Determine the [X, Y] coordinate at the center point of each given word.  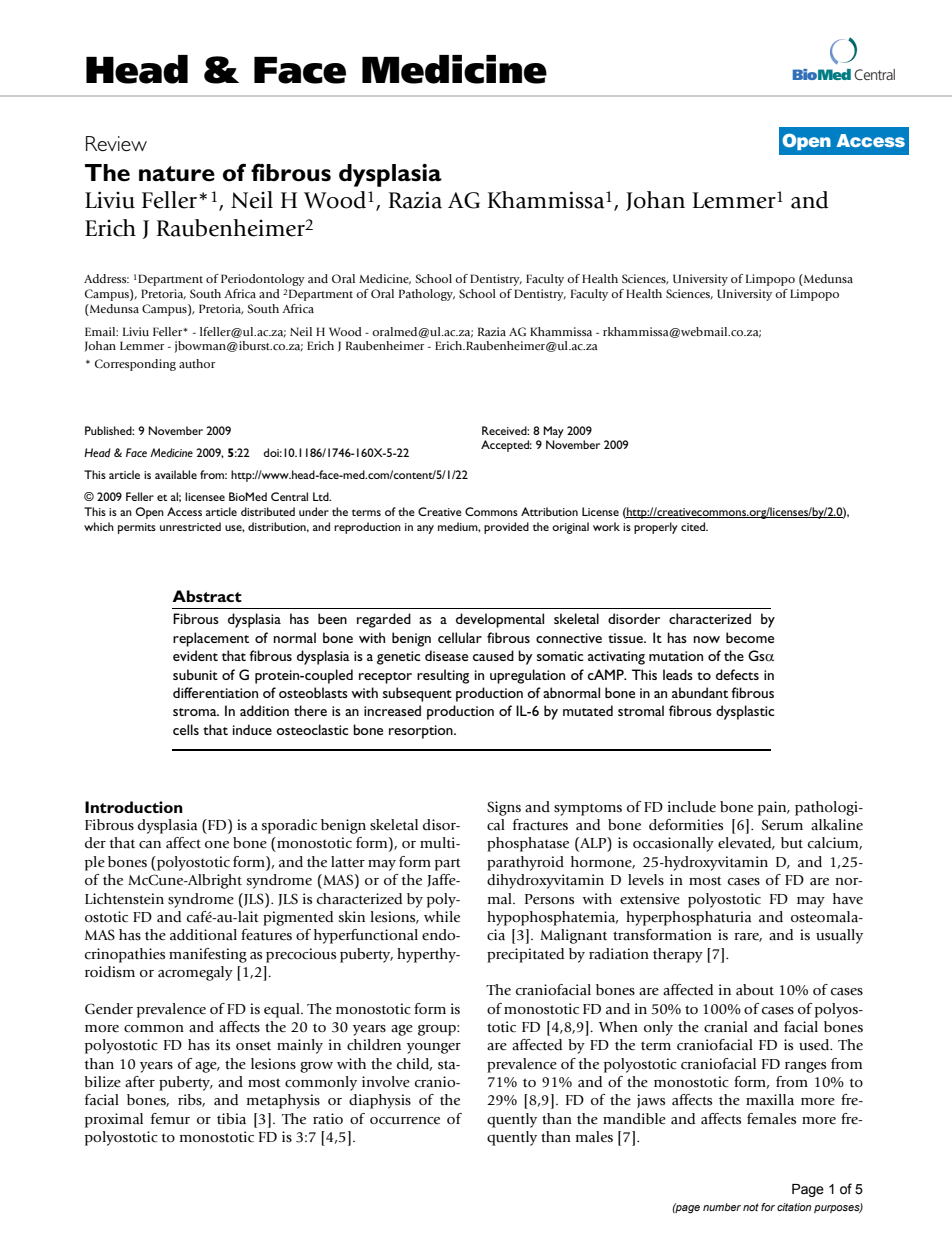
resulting [443, 676]
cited [694, 526]
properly [656, 528]
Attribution [549, 511]
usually [839, 936]
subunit [195, 674]
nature [177, 174]
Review [116, 143]
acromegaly [195, 973]
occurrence [405, 1121]
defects [737, 674]
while [442, 917]
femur [170, 1119]
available [176, 474]
